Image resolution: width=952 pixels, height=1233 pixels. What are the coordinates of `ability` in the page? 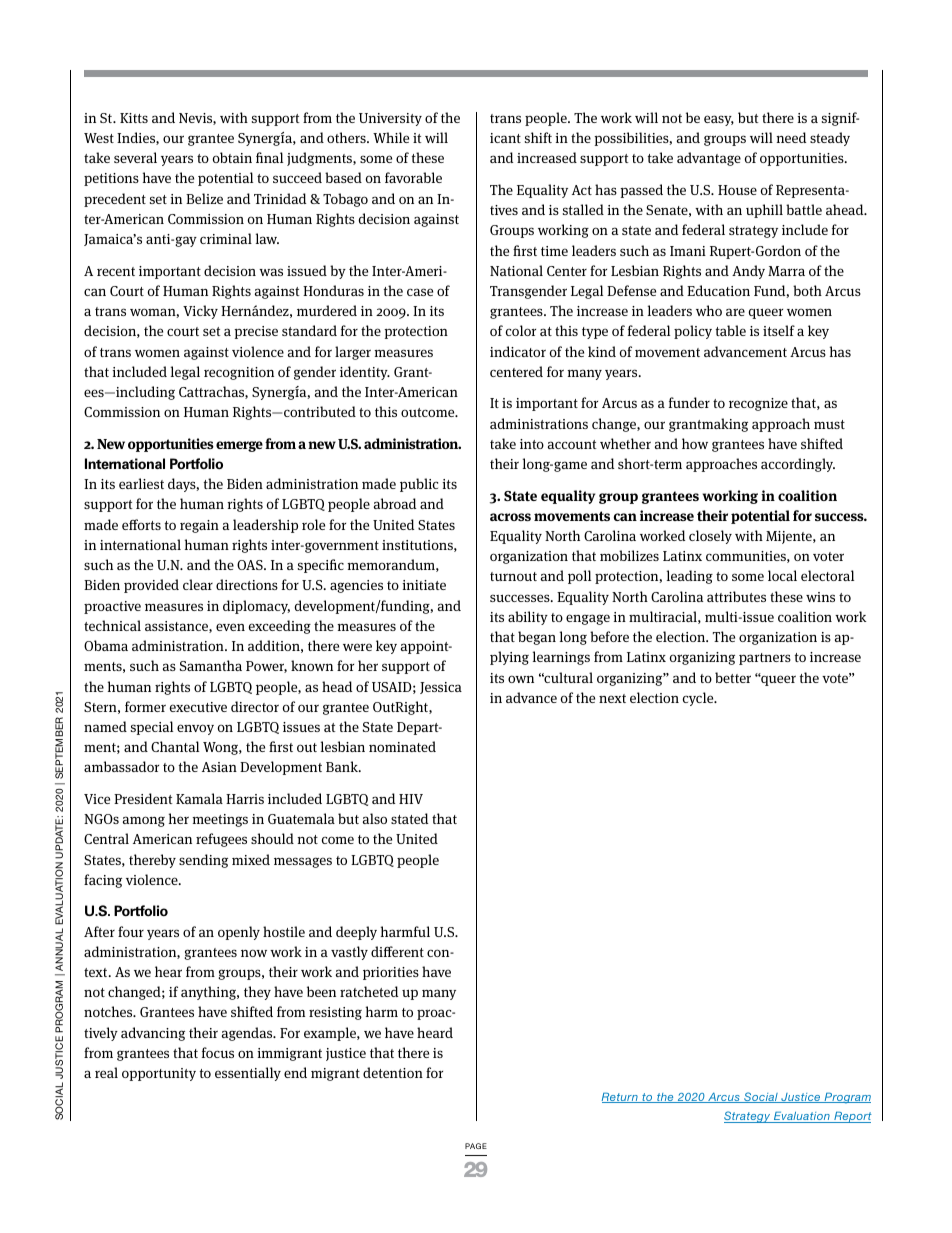 It's located at (528, 618).
